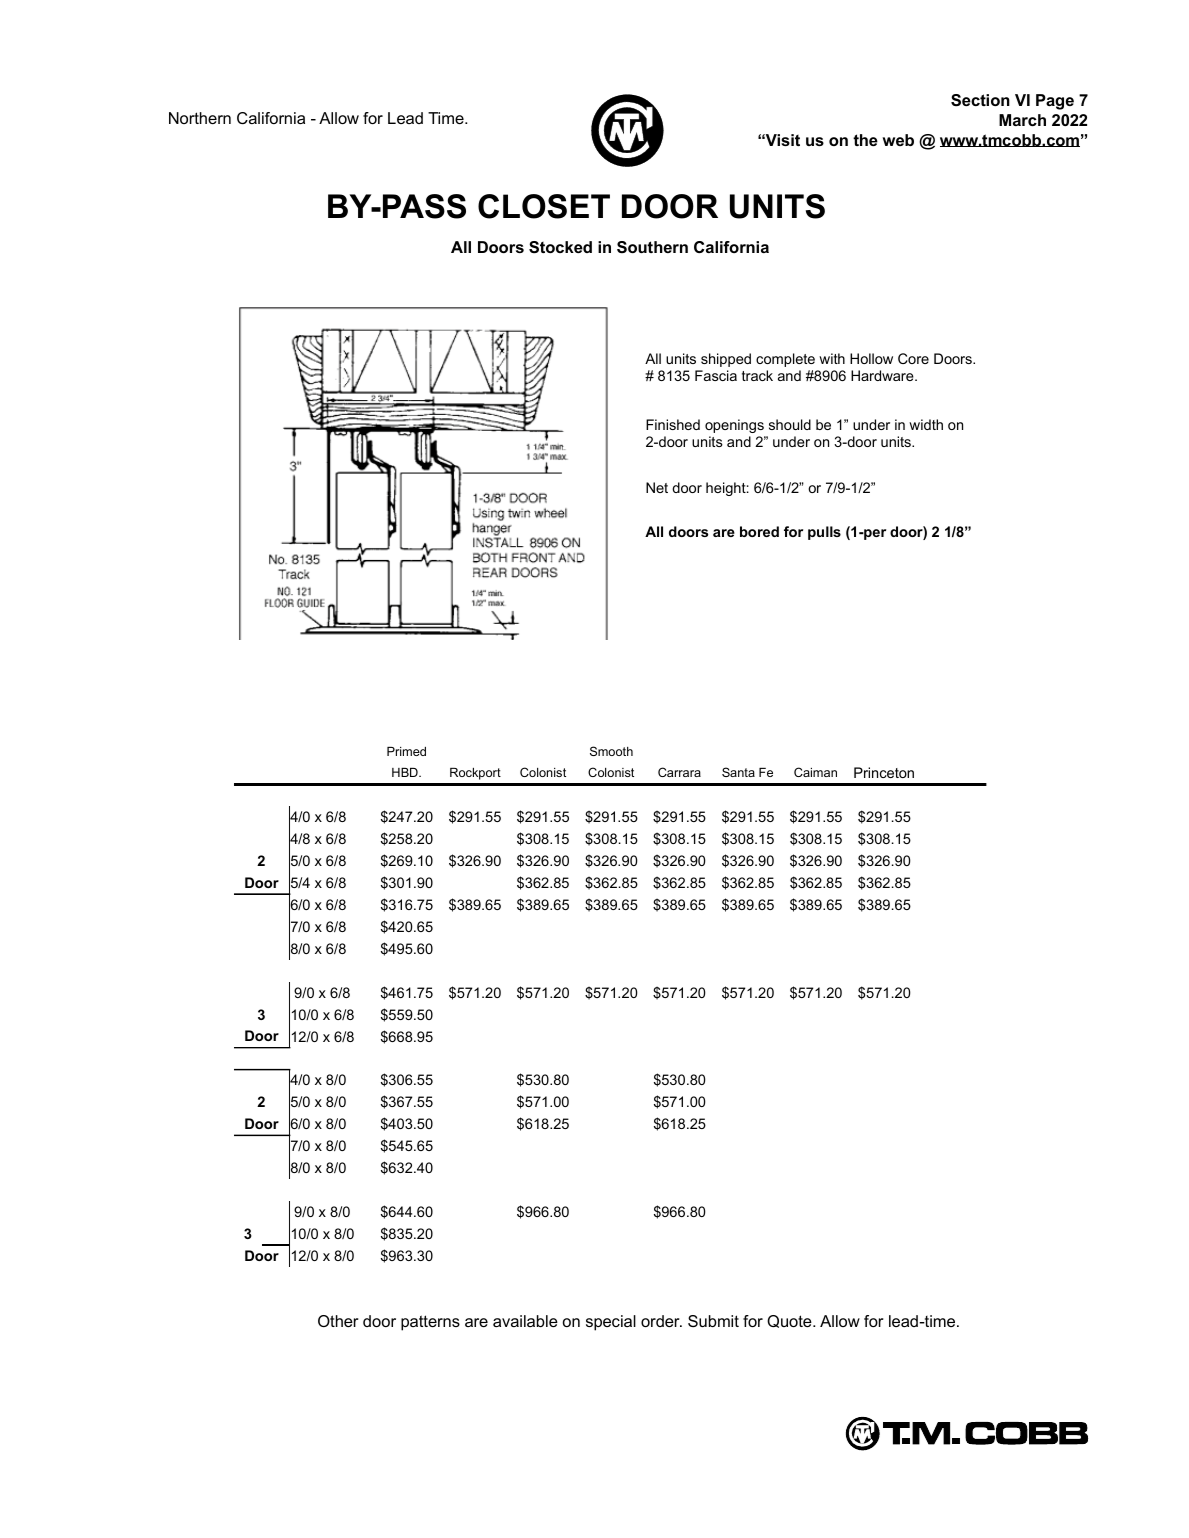 This screenshot has width=1189, height=1538. I want to click on Other, so click(338, 1321).
